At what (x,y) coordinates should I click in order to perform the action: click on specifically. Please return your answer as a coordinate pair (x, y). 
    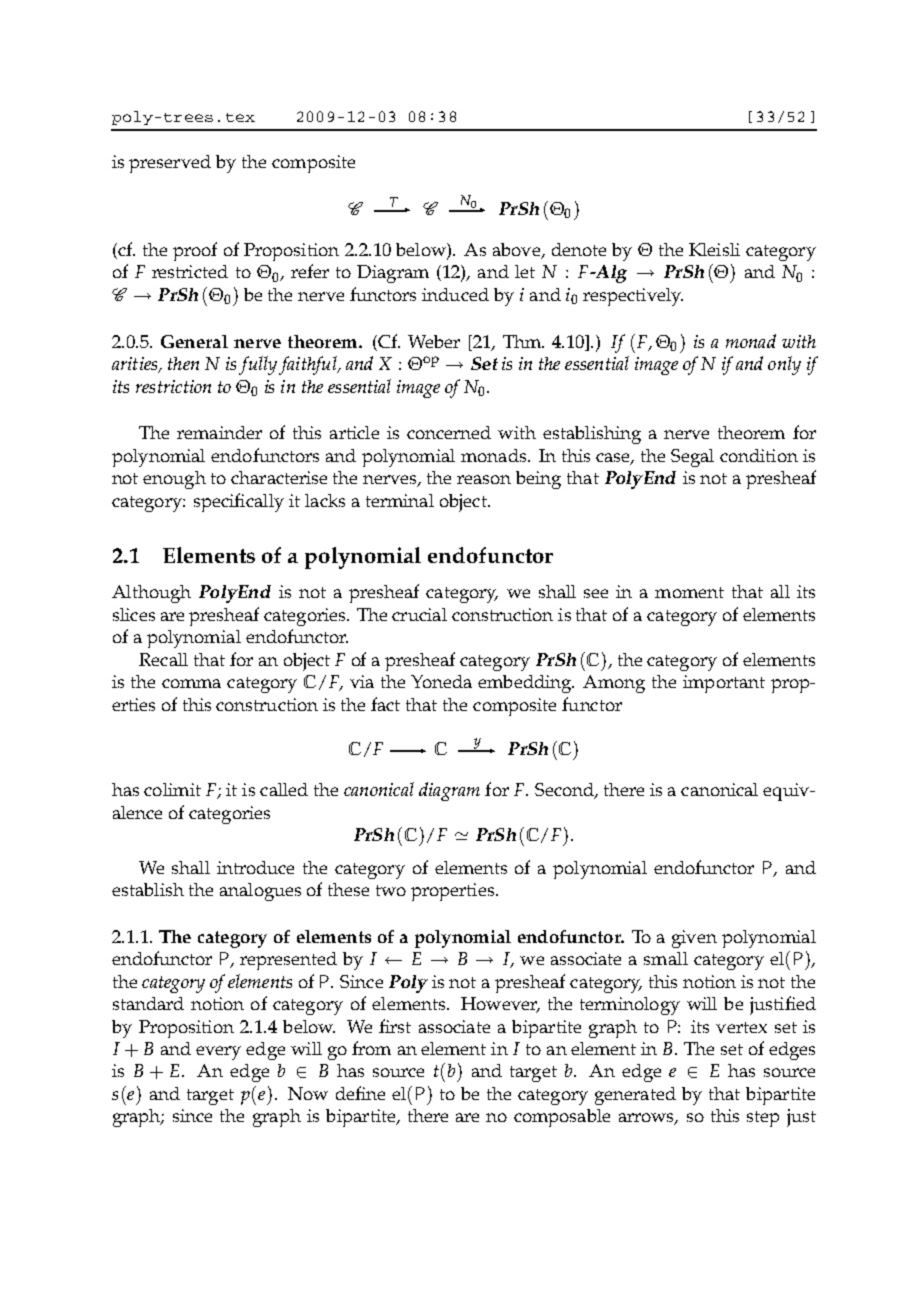
    Looking at the image, I should click on (239, 502).
